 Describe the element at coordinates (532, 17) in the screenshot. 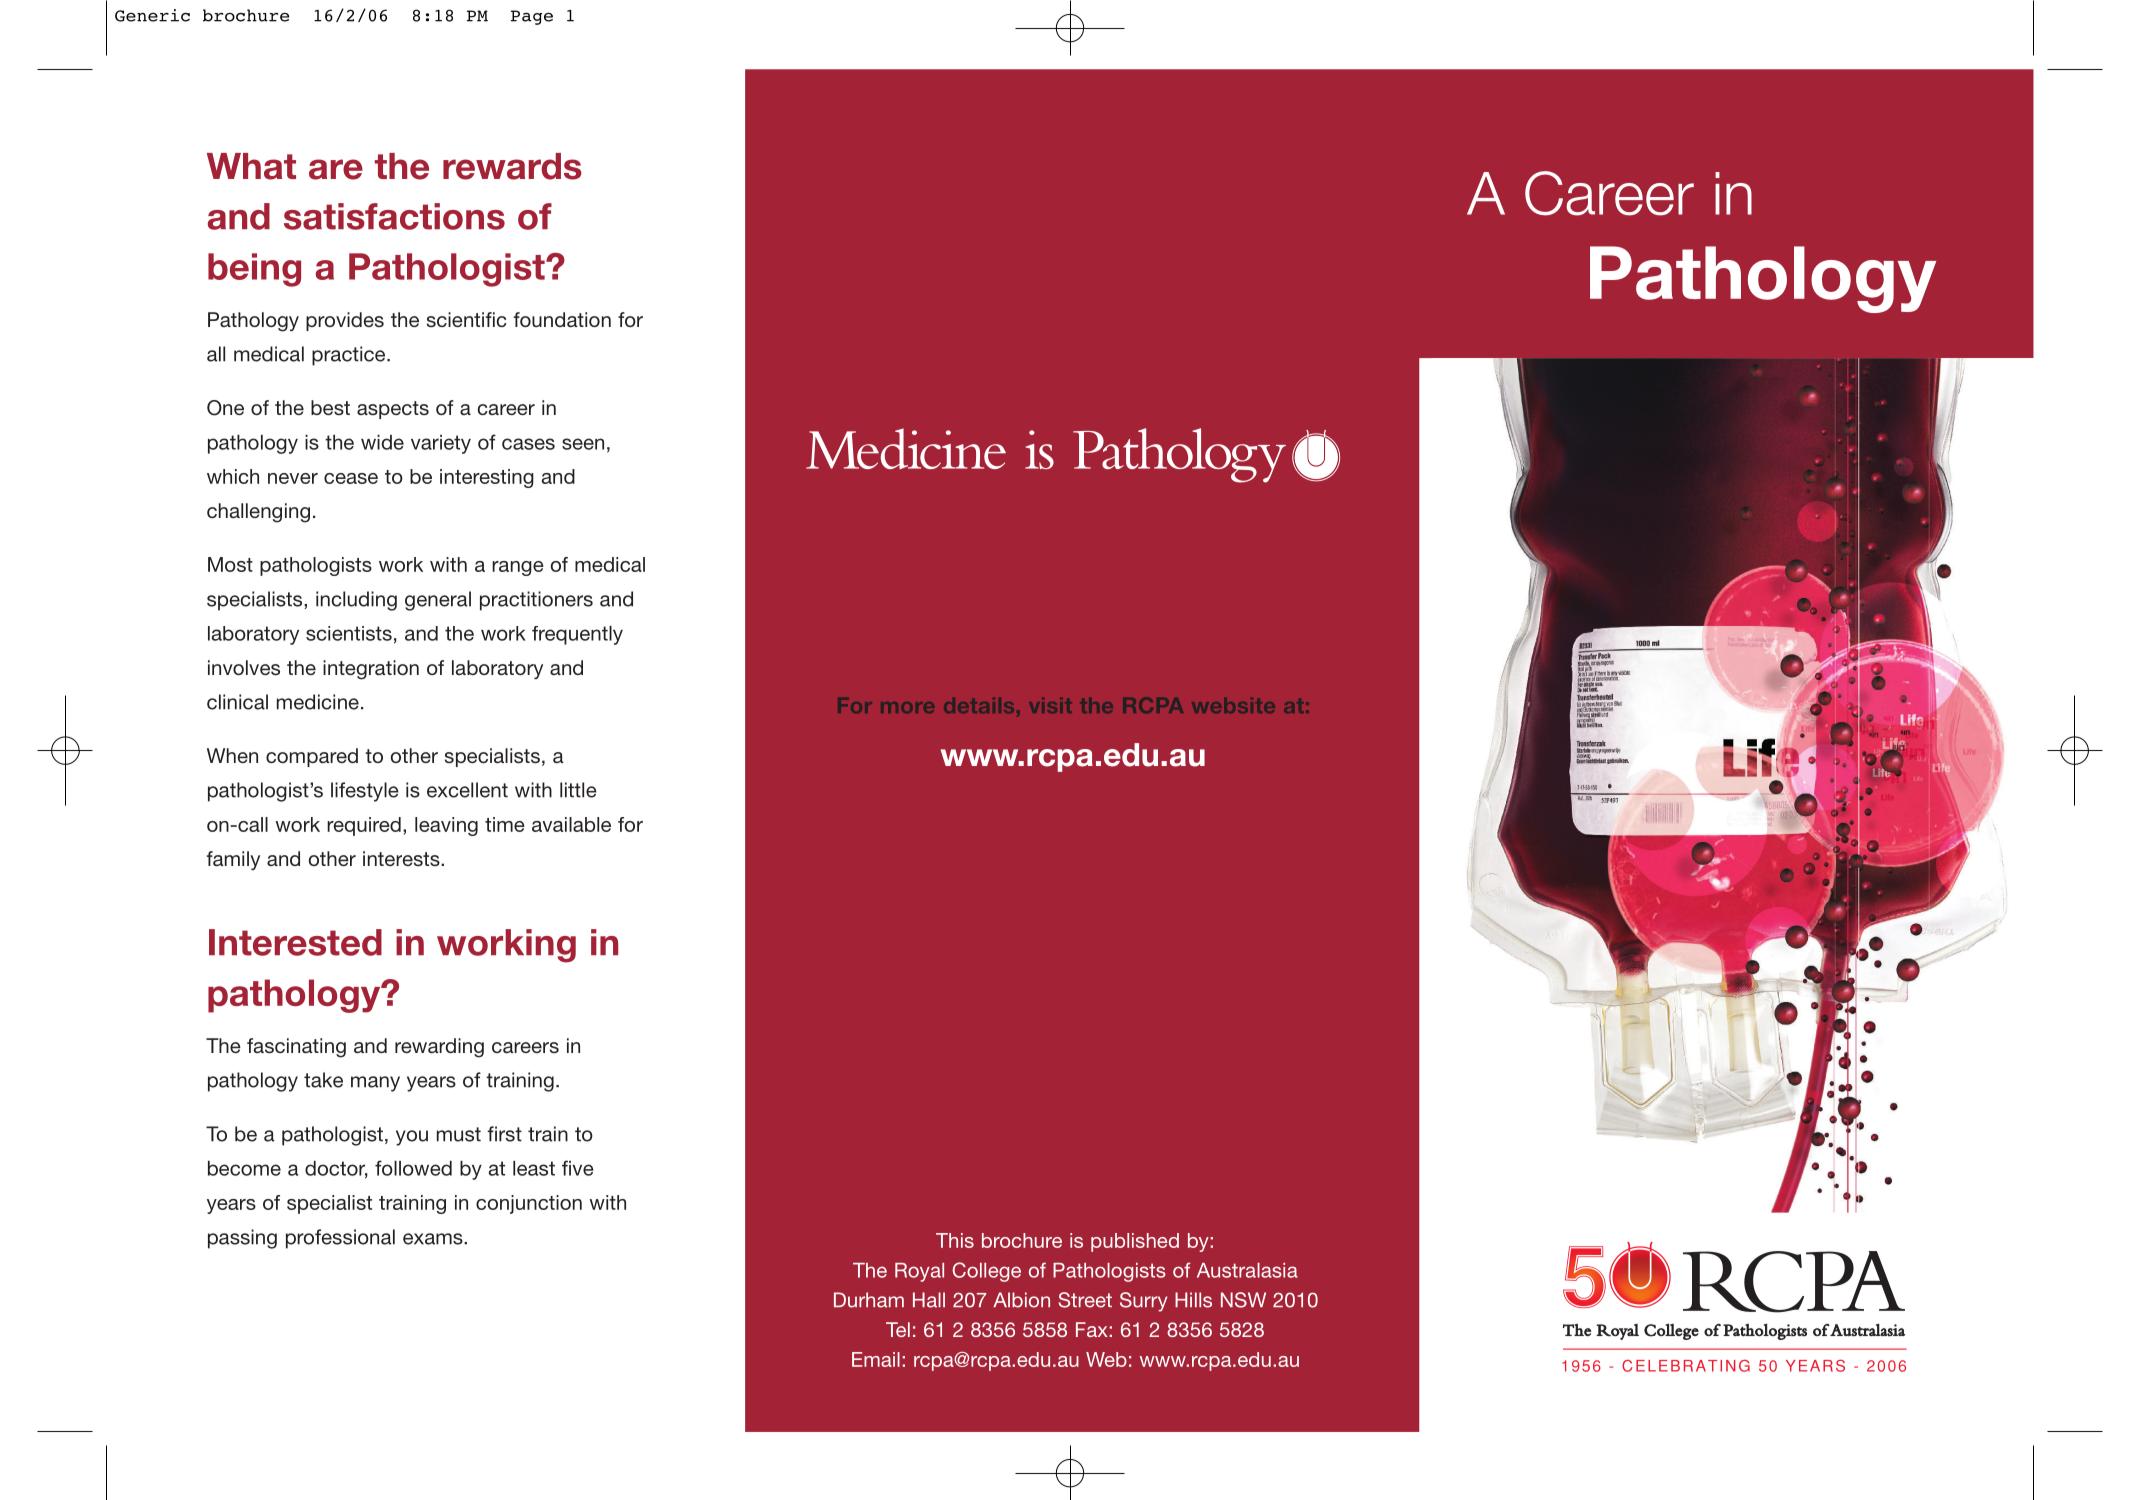

I see `Page` at that location.
